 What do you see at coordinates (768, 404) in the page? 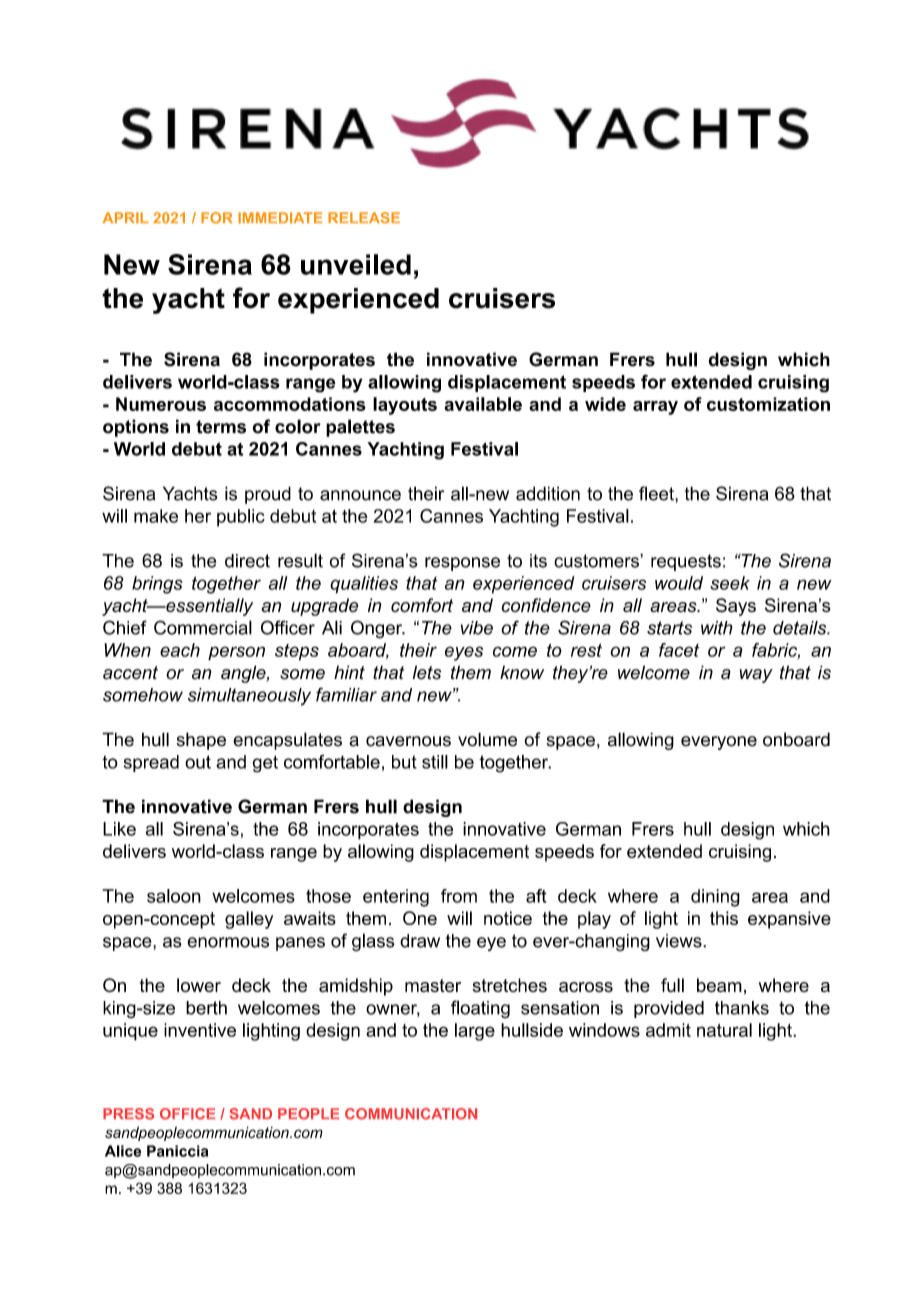
I see `customization` at bounding box center [768, 404].
